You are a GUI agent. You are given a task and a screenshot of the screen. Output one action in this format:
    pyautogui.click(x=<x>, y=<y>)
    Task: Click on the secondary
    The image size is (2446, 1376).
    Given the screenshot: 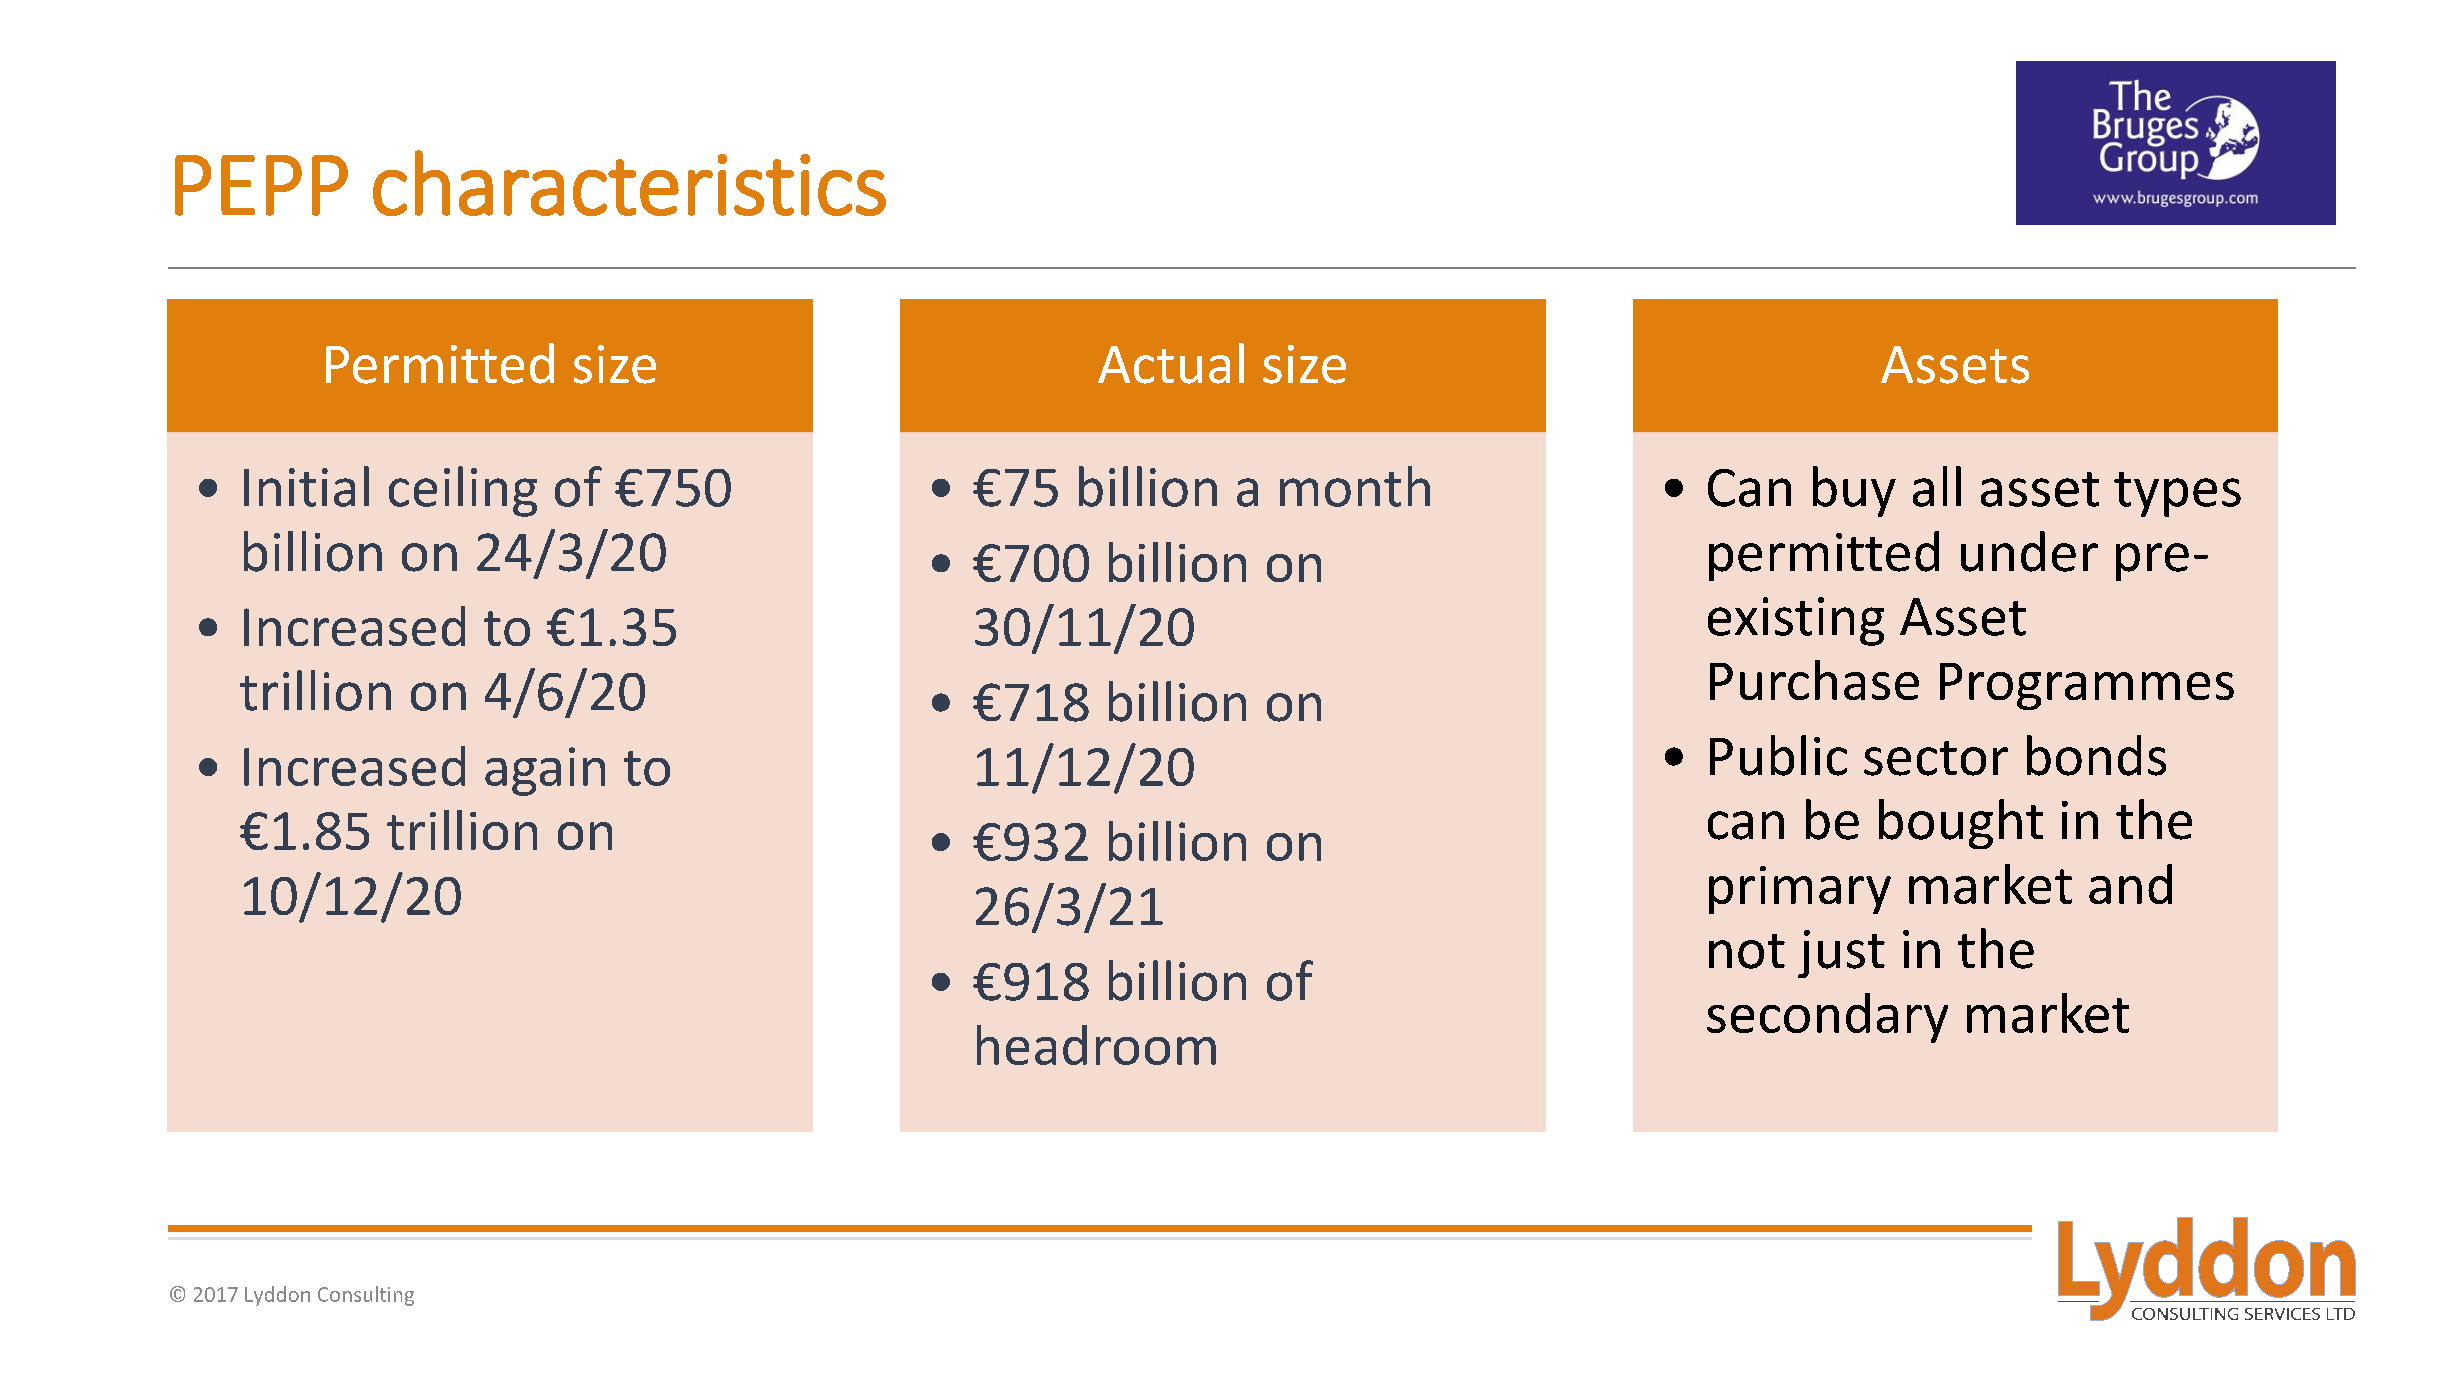 What is the action you would take?
    pyautogui.click(x=1827, y=1018)
